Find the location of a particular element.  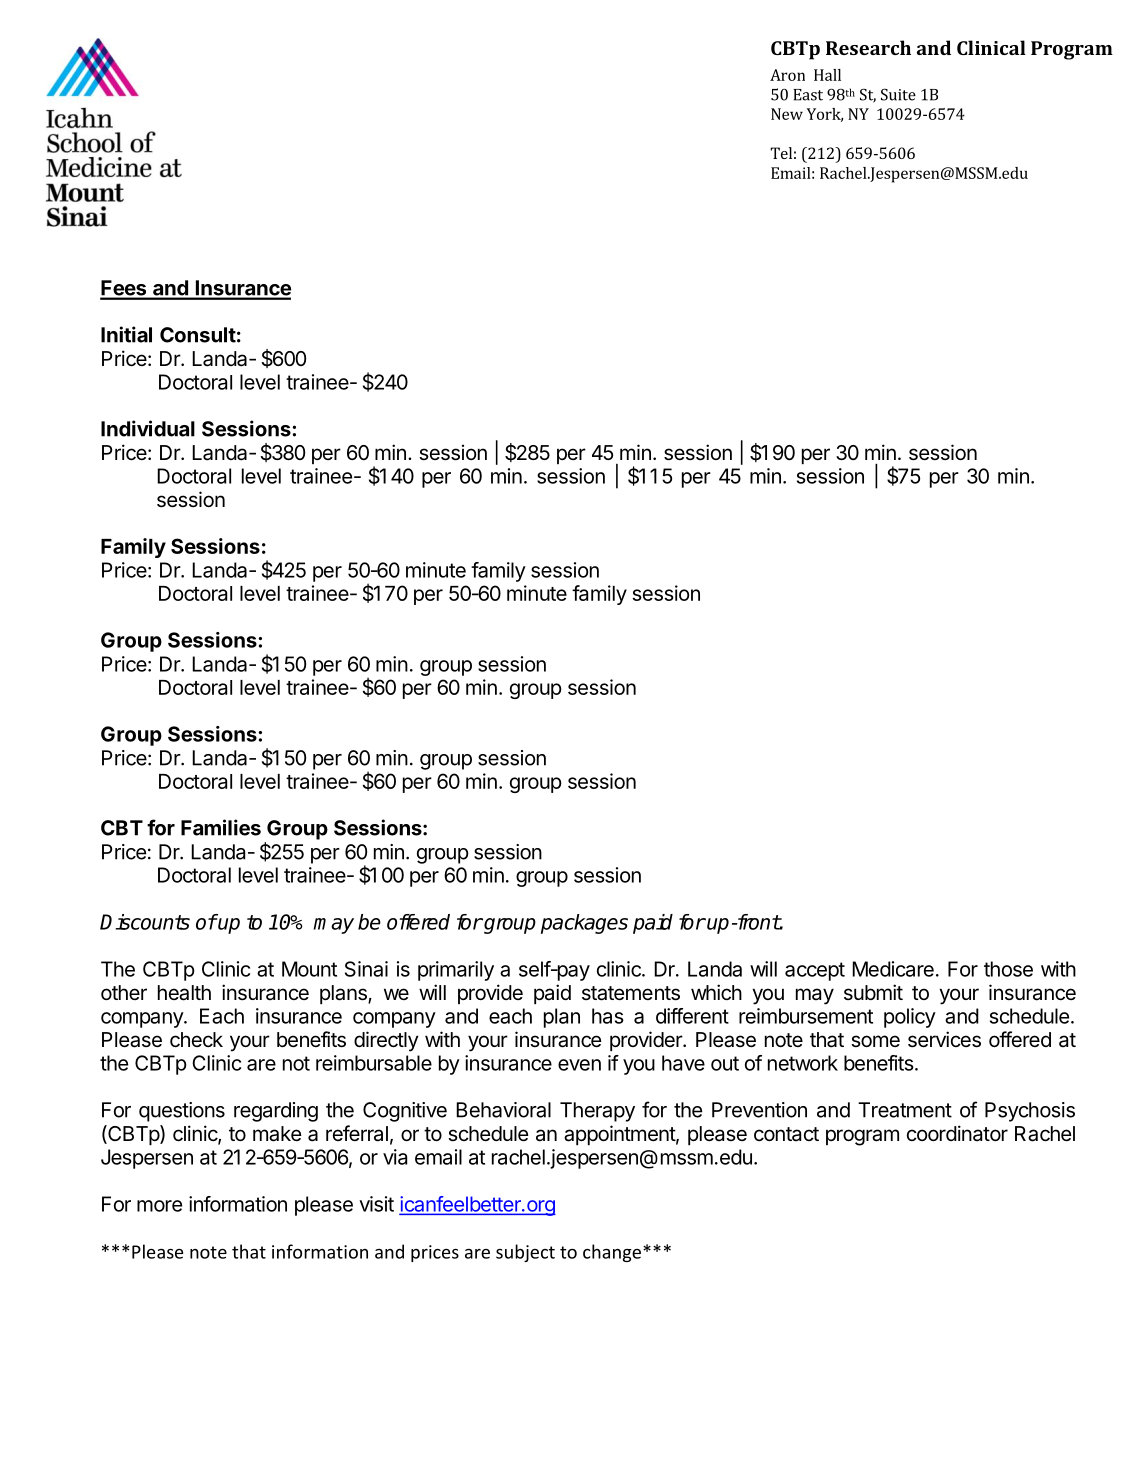

Medicare is located at coordinates (893, 969).
